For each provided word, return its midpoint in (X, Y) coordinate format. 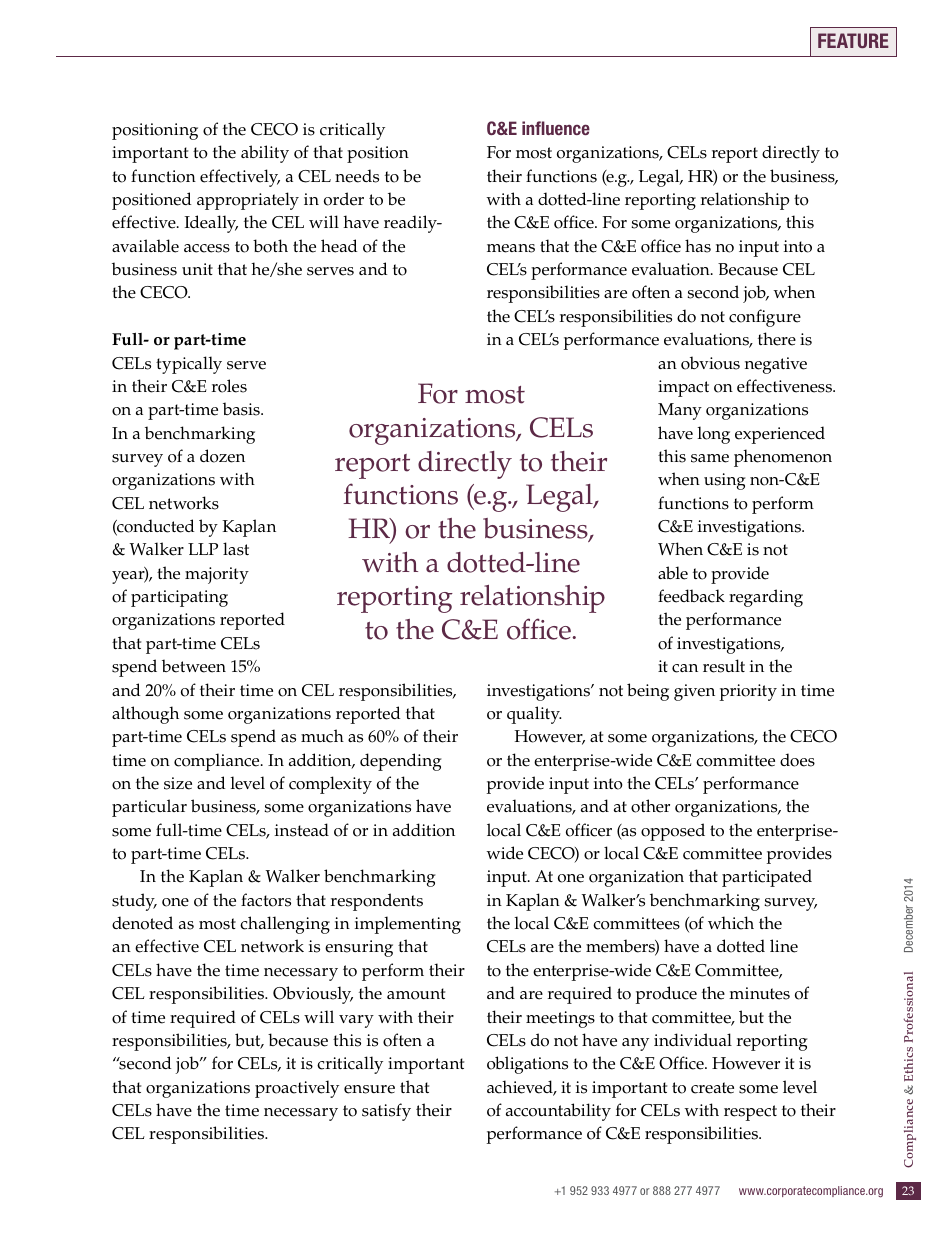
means (511, 248)
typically (189, 365)
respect (750, 1113)
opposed (673, 832)
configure (765, 318)
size (178, 783)
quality (534, 715)
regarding (766, 598)
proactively (297, 1089)
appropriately (248, 201)
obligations (527, 1065)
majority (217, 575)
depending (401, 762)
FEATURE (853, 40)
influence (556, 128)
